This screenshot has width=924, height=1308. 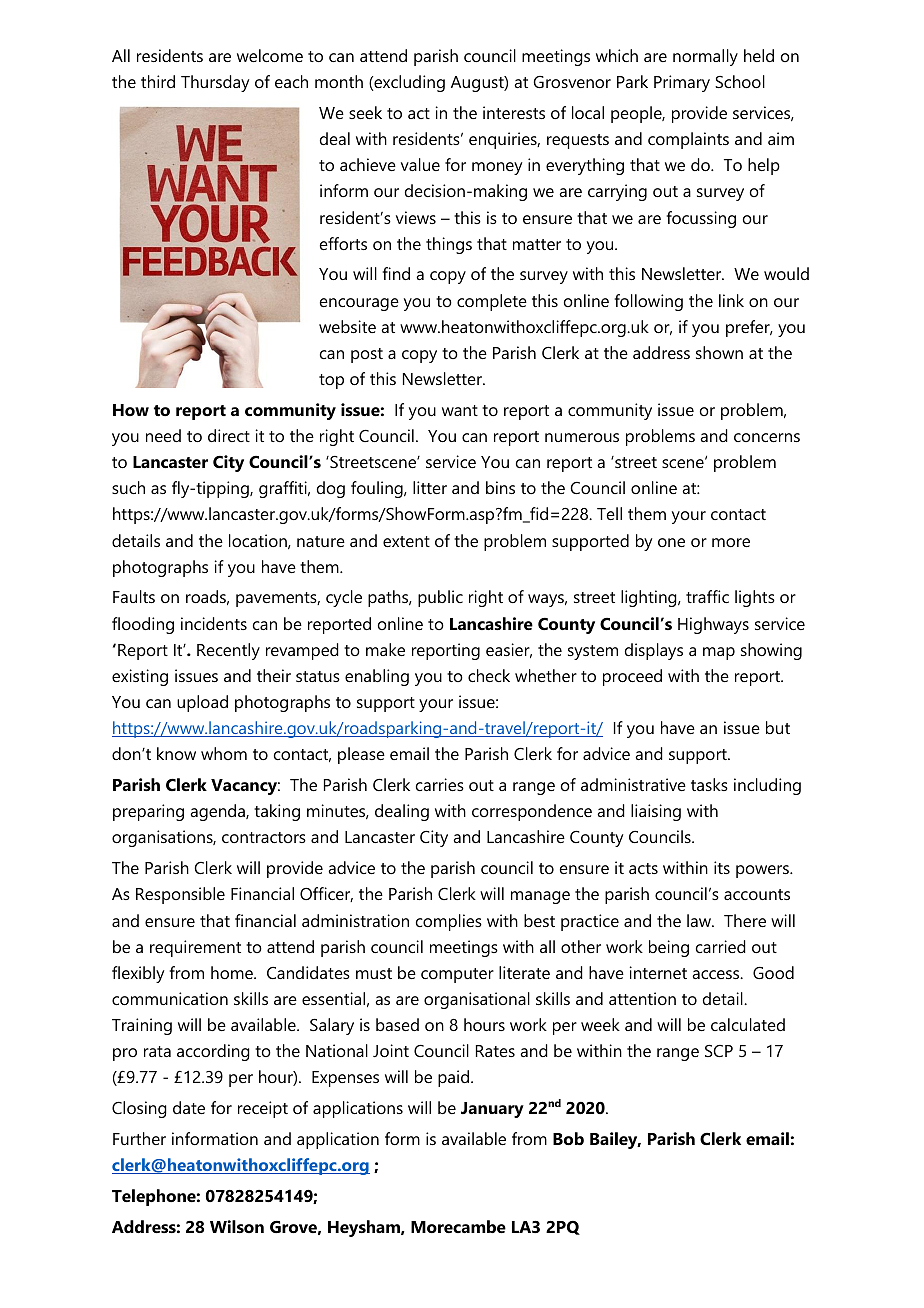 I want to click on Thursday, so click(x=215, y=83).
